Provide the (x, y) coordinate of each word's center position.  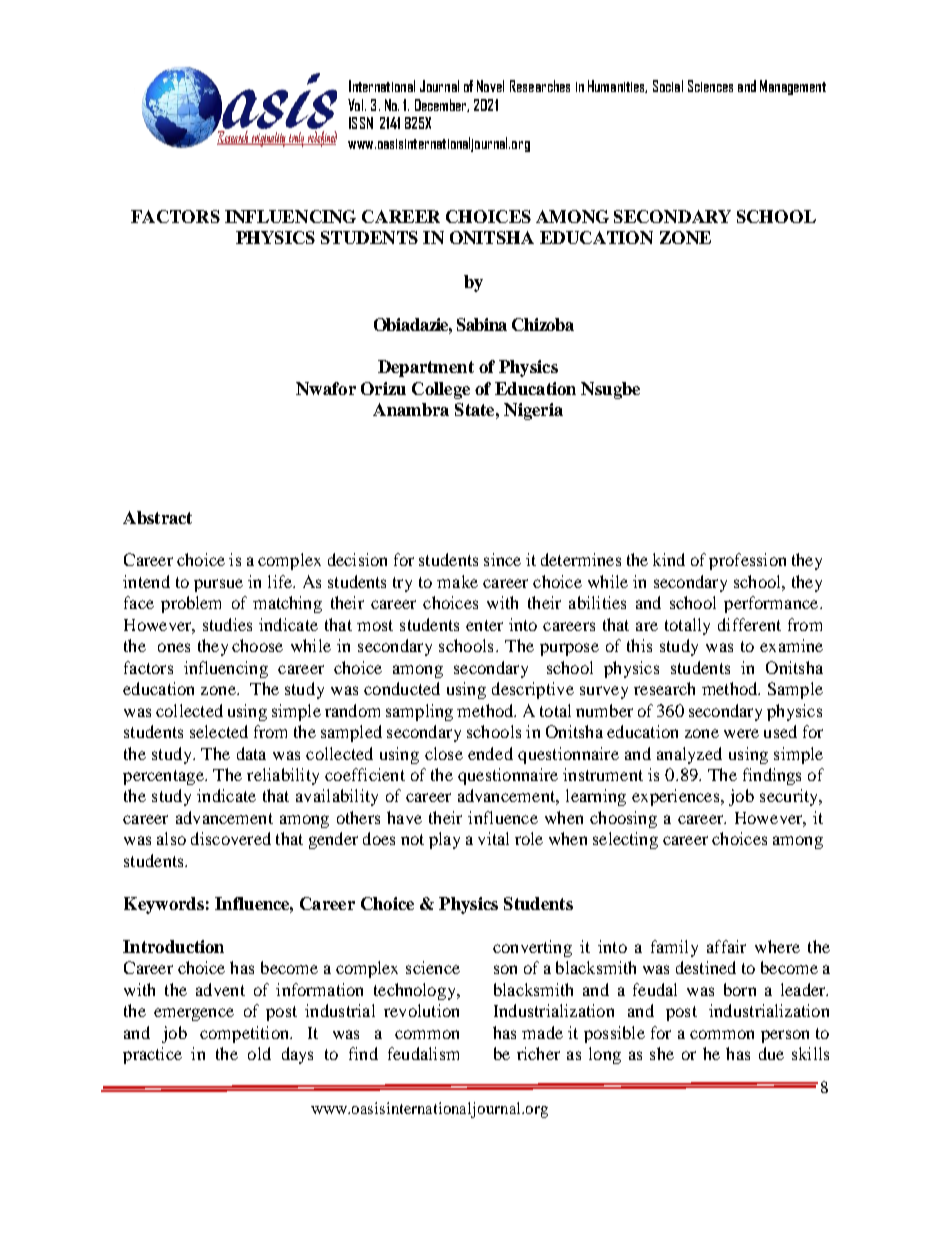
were (741, 733)
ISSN (361, 123)
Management (793, 87)
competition (245, 1034)
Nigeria (533, 411)
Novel (490, 86)
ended (490, 753)
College (441, 390)
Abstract (157, 517)
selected (219, 731)
